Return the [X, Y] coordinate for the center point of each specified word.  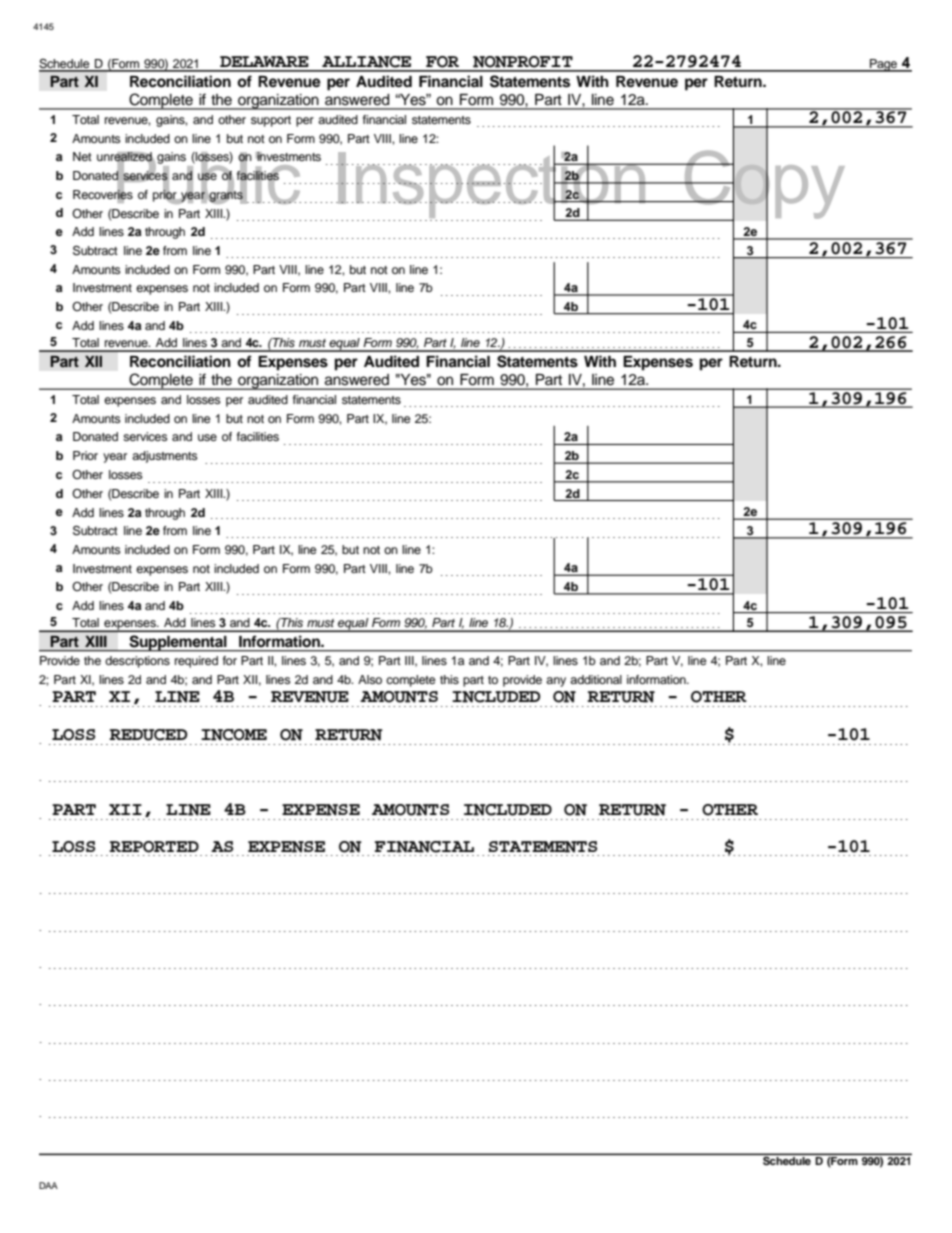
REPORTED [154, 847]
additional [596, 679]
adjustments [165, 457]
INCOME [234, 735]
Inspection [492, 185]
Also [370, 679]
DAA [48, 1185]
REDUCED [148, 735]
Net [82, 156]
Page [884, 65]
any [556, 682]
